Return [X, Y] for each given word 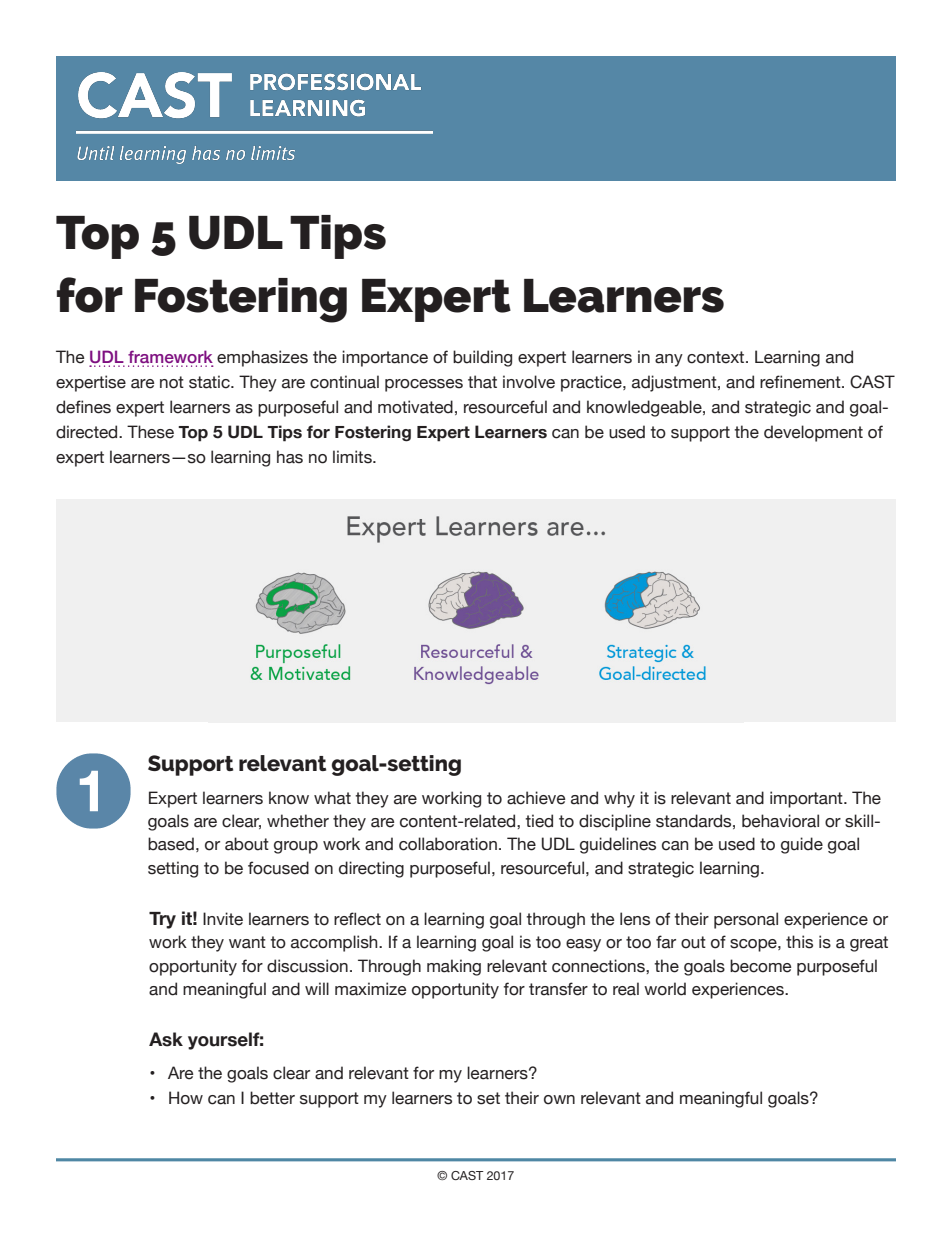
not [172, 382]
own [559, 1100]
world [665, 989]
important [807, 799]
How [186, 1098]
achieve [536, 798]
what [332, 798]
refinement [801, 382]
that [482, 382]
